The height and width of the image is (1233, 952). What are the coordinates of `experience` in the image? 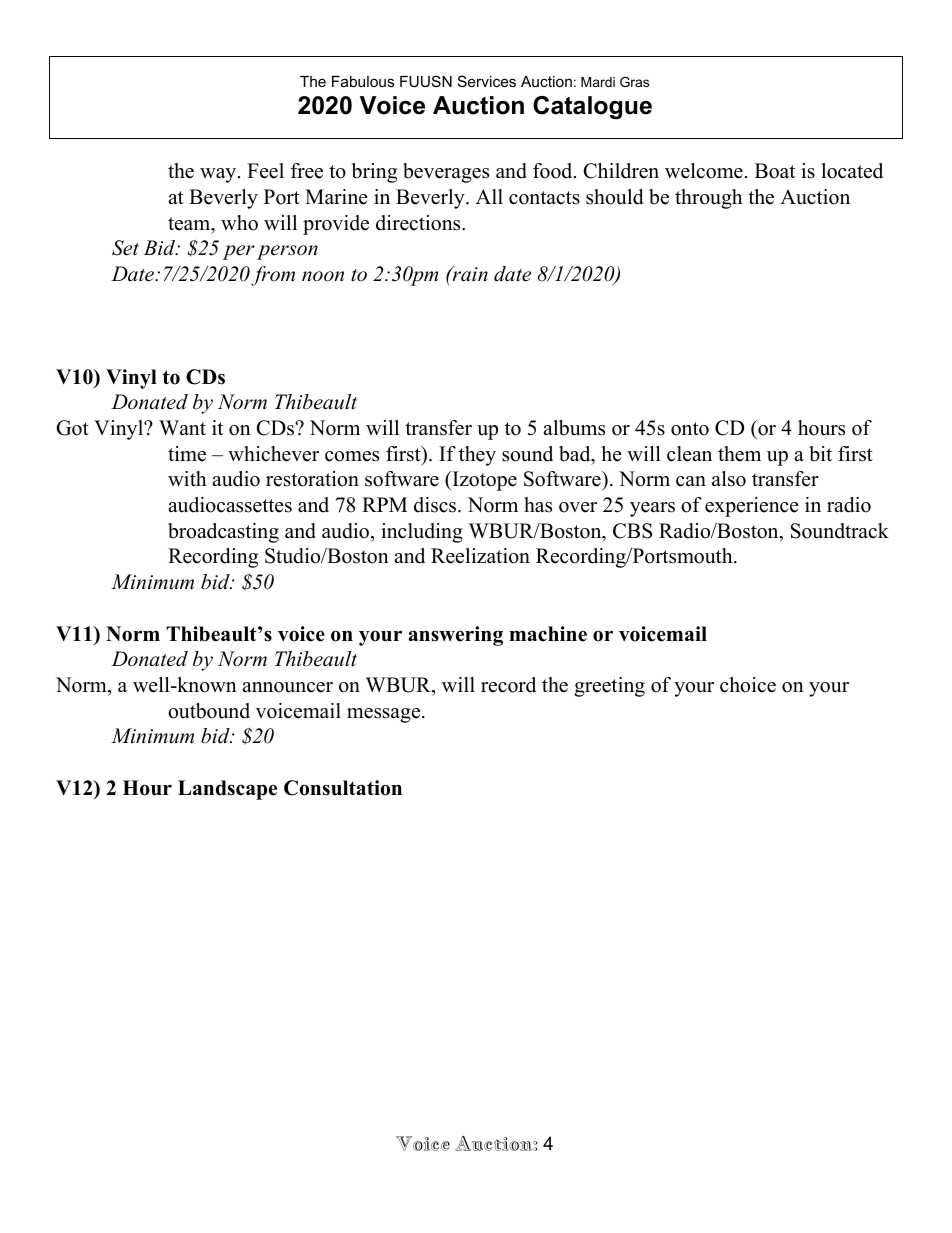 It's located at (752, 507).
